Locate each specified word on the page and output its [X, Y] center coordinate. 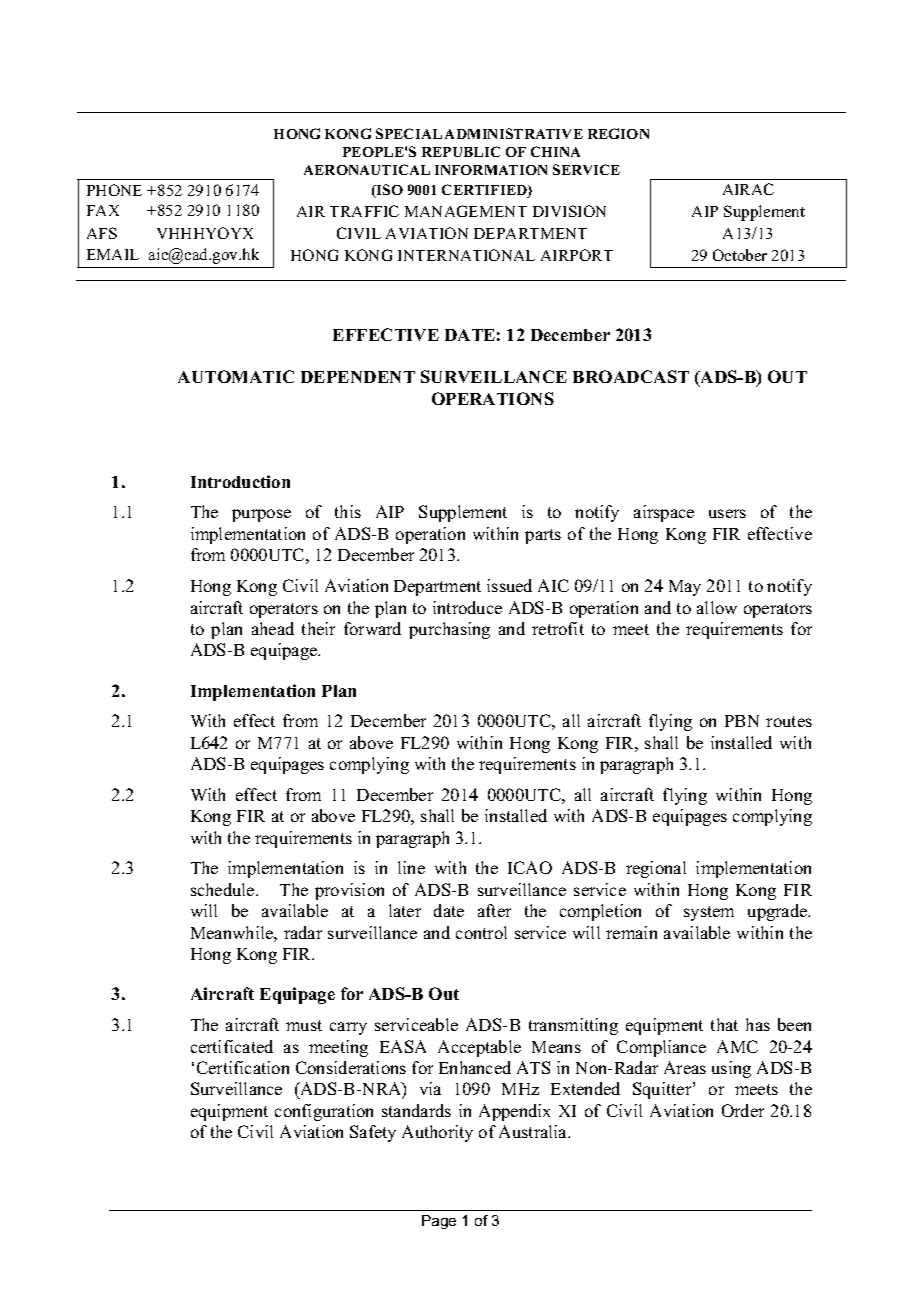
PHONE [114, 190]
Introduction [240, 481]
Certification [243, 1067]
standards [416, 1110]
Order [743, 1110]
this [348, 511]
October [740, 255]
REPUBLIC [461, 151]
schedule [224, 889]
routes [789, 721]
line [411, 867]
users [727, 513]
